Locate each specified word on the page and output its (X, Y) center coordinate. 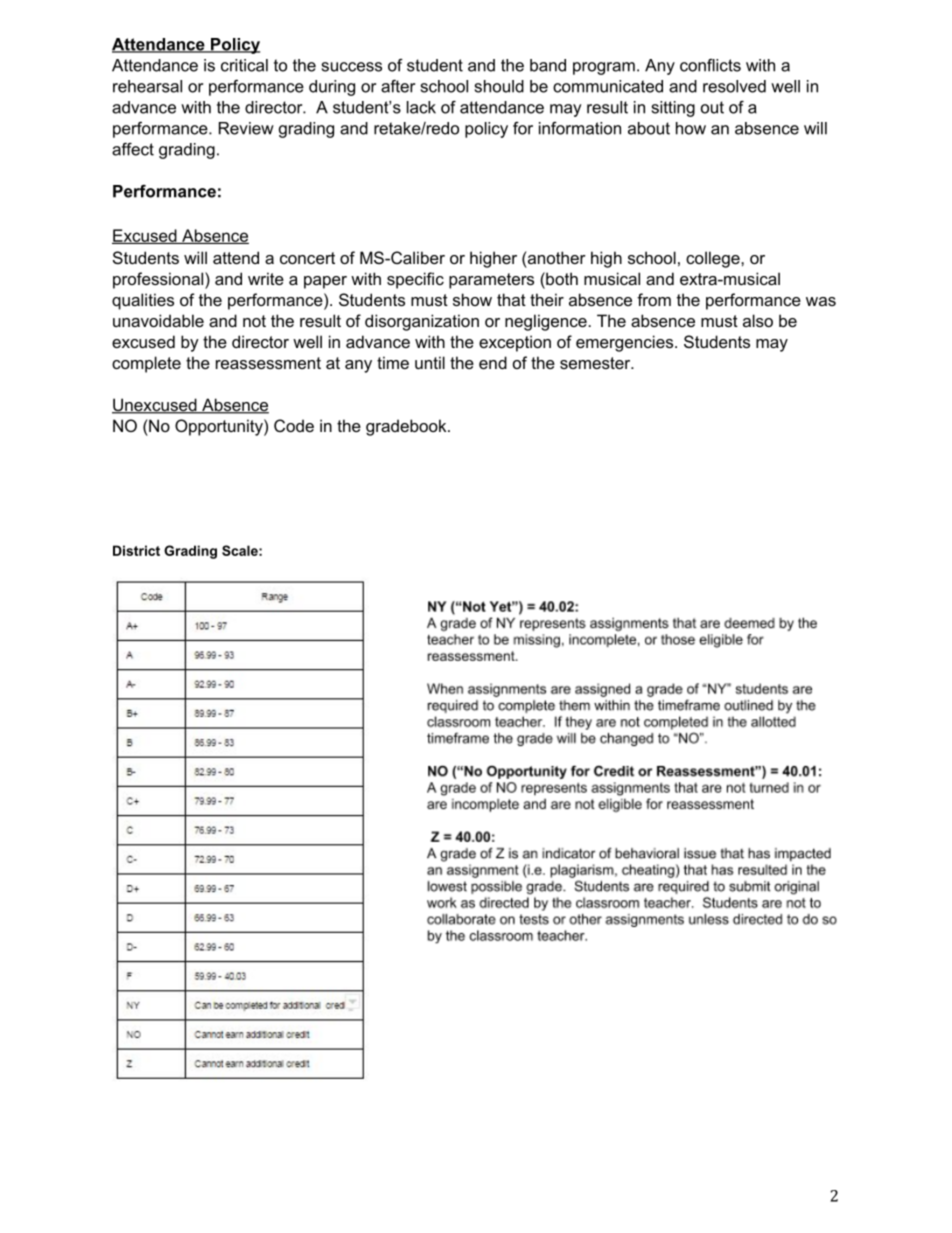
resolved (734, 86)
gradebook (407, 427)
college (714, 259)
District (136, 550)
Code (294, 425)
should (499, 86)
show (472, 299)
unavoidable (158, 320)
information (580, 128)
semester (596, 363)
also (758, 320)
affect (133, 149)
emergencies (626, 343)
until (430, 362)
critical (244, 65)
